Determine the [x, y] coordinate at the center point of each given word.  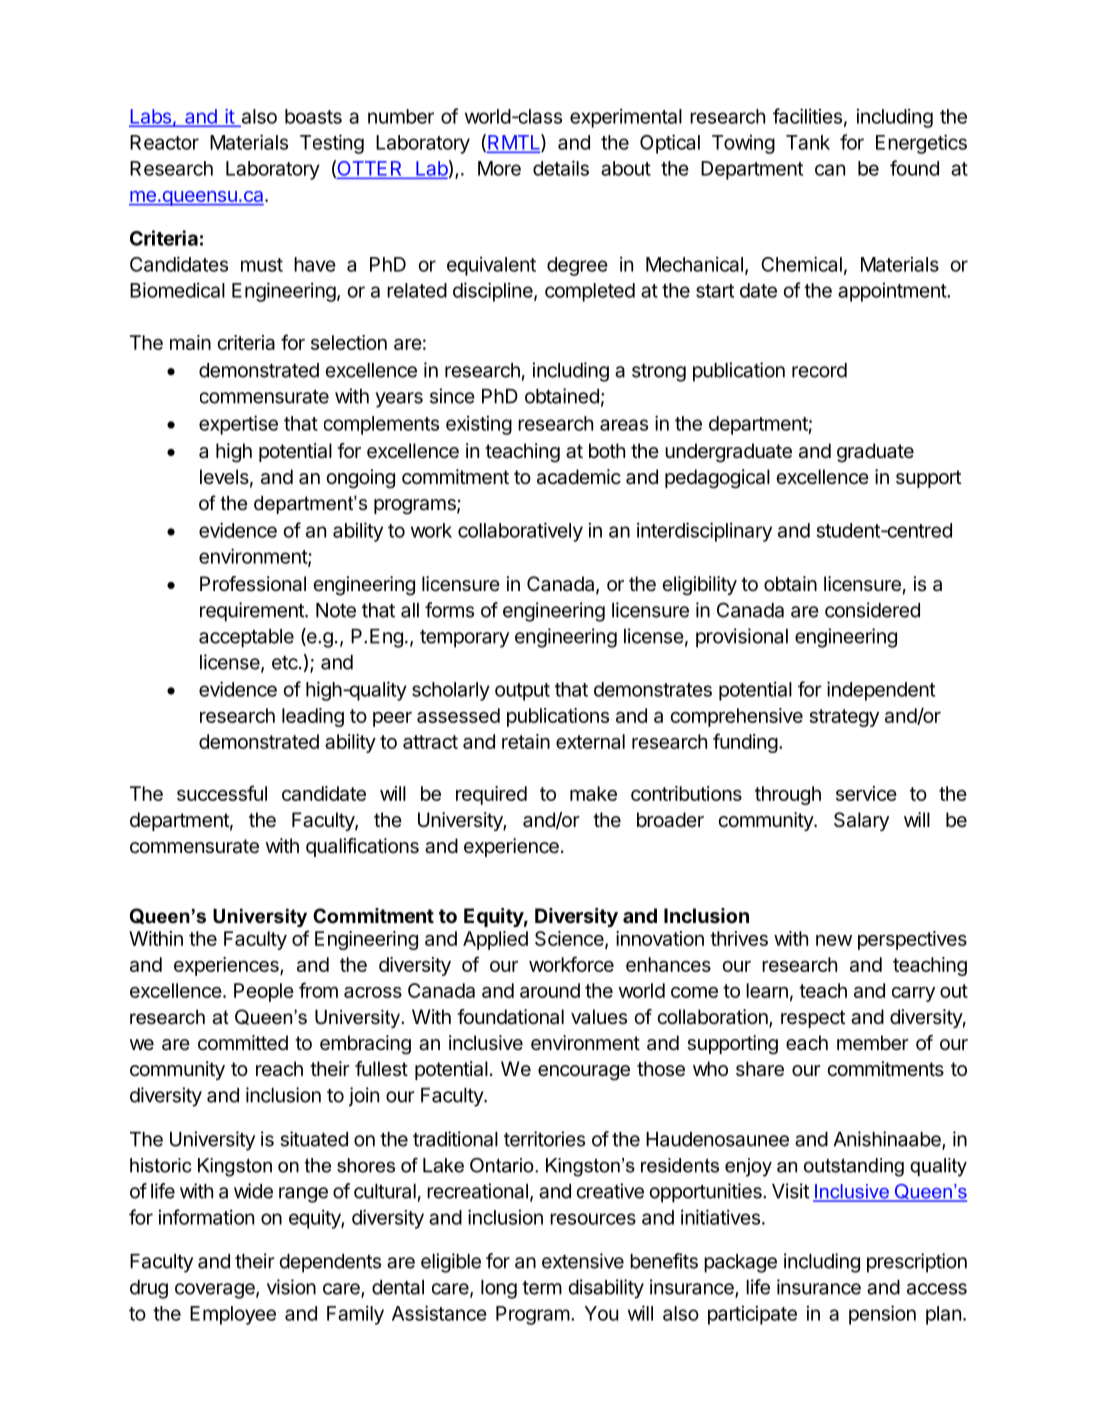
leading [313, 717]
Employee [233, 1315]
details [561, 168]
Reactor [164, 142]
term [542, 1288]
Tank [808, 142]
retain [526, 741]
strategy [844, 718]
